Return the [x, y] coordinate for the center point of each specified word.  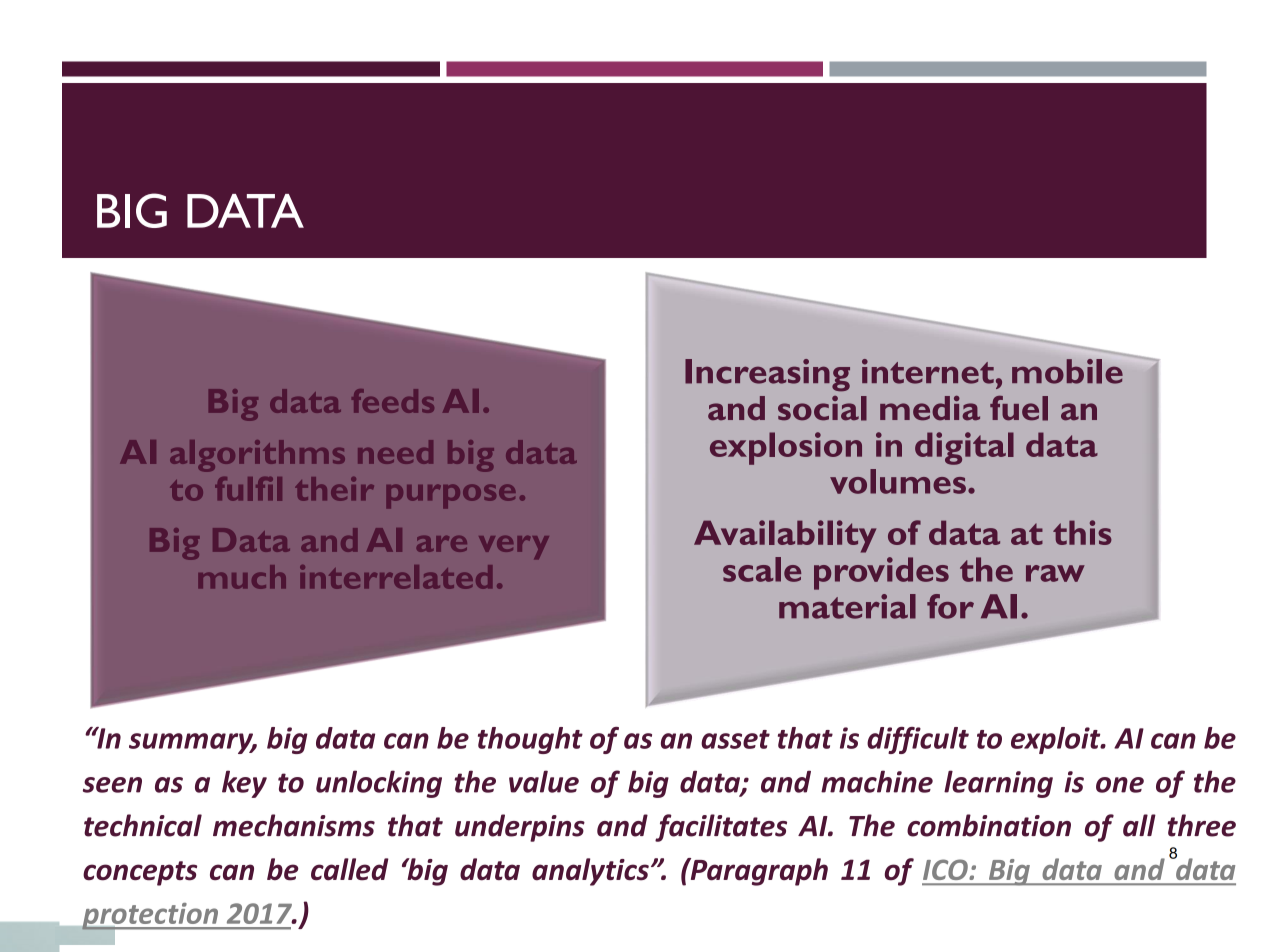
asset [735, 739]
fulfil [248, 489]
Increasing [767, 375]
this [1082, 532]
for [950, 606]
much [242, 577]
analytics [590, 872]
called [350, 869]
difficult [918, 740]
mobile [1067, 371]
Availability [785, 536]
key [244, 784]
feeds [393, 401]
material [847, 606]
